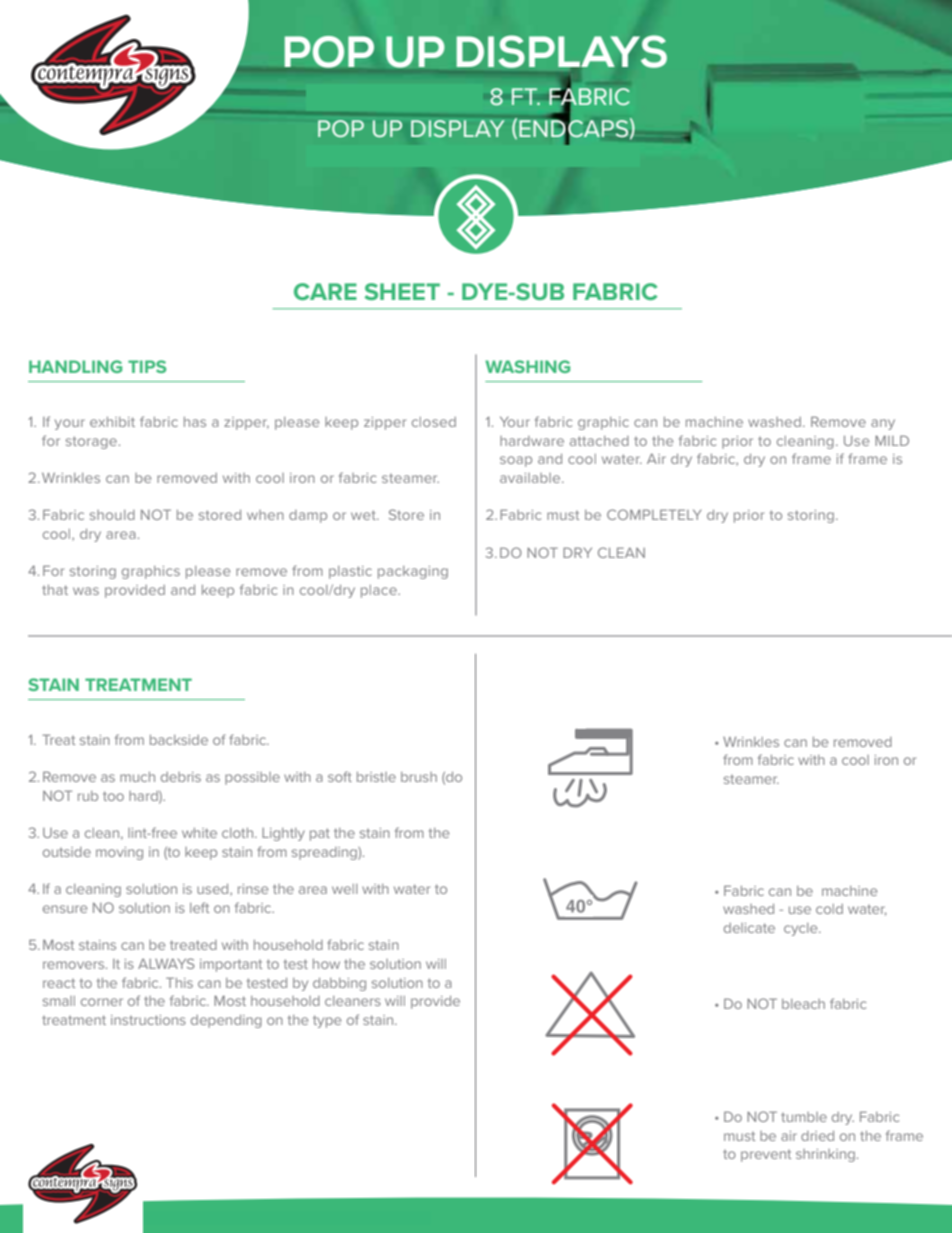 This image has width=952, height=1233. Describe the element at coordinates (883, 424) in the image. I see `any` at that location.
